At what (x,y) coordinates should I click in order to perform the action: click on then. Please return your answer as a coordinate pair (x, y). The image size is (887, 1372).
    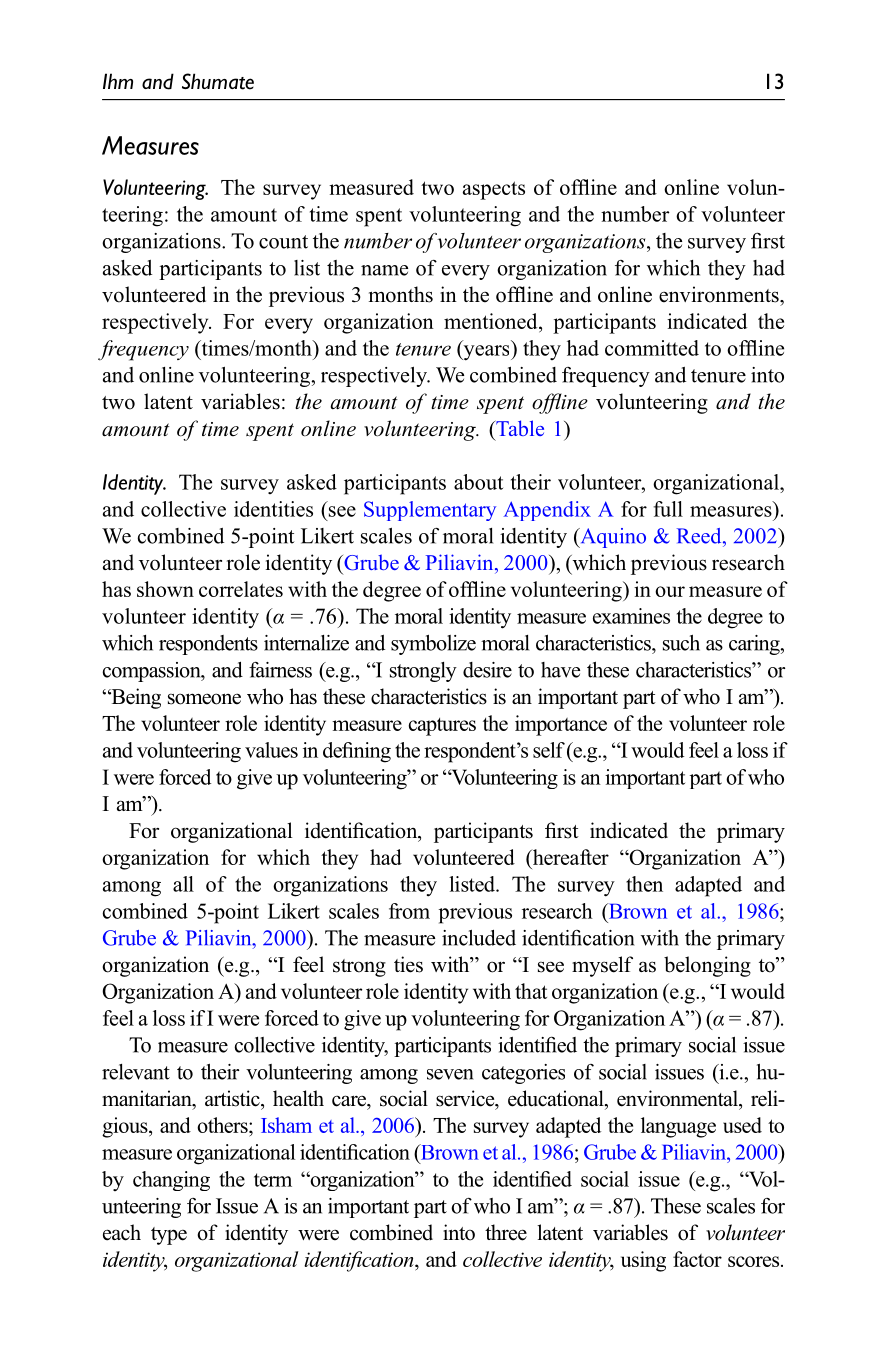
    Looking at the image, I should click on (644, 884).
